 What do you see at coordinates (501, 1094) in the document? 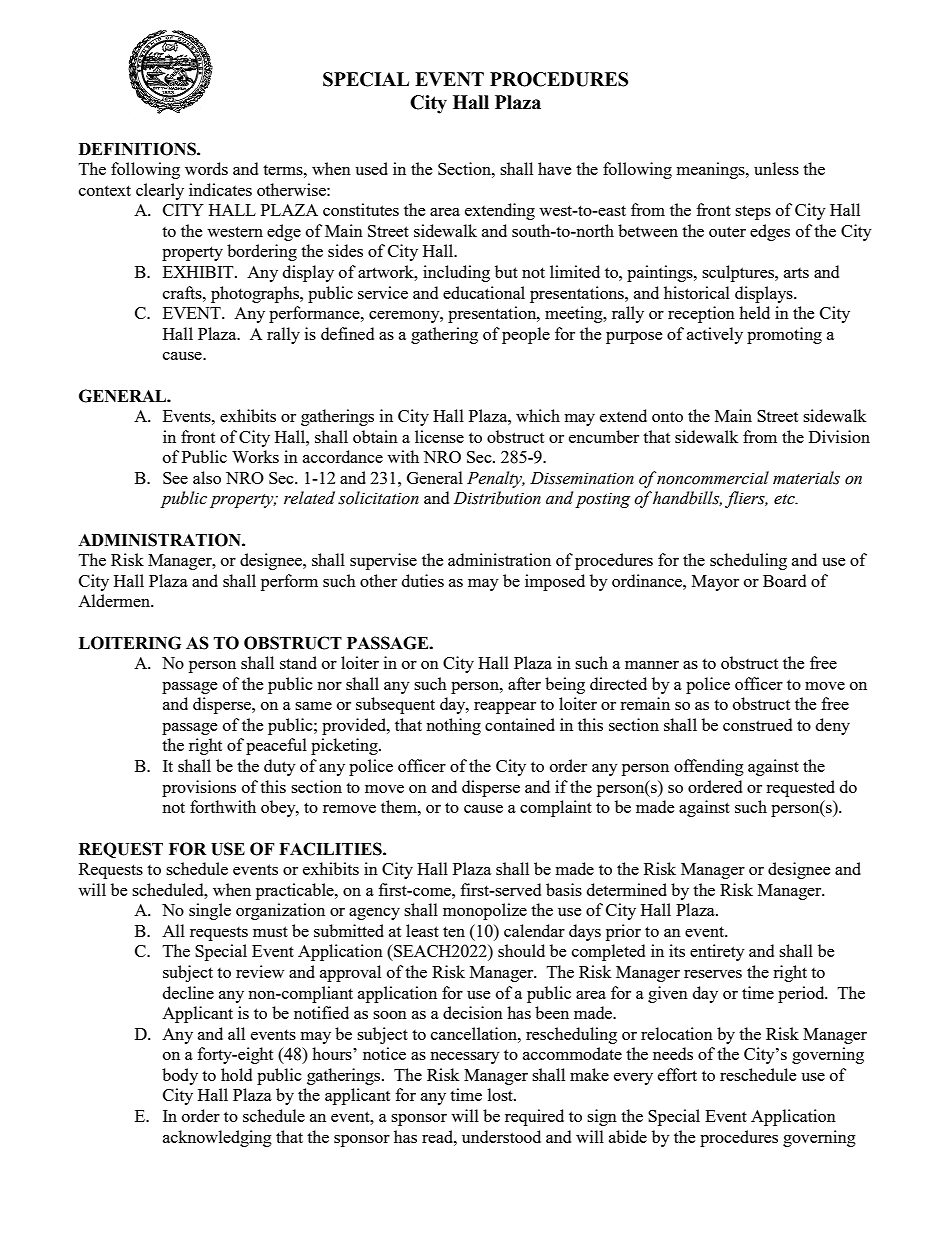
I see `lost` at bounding box center [501, 1094].
